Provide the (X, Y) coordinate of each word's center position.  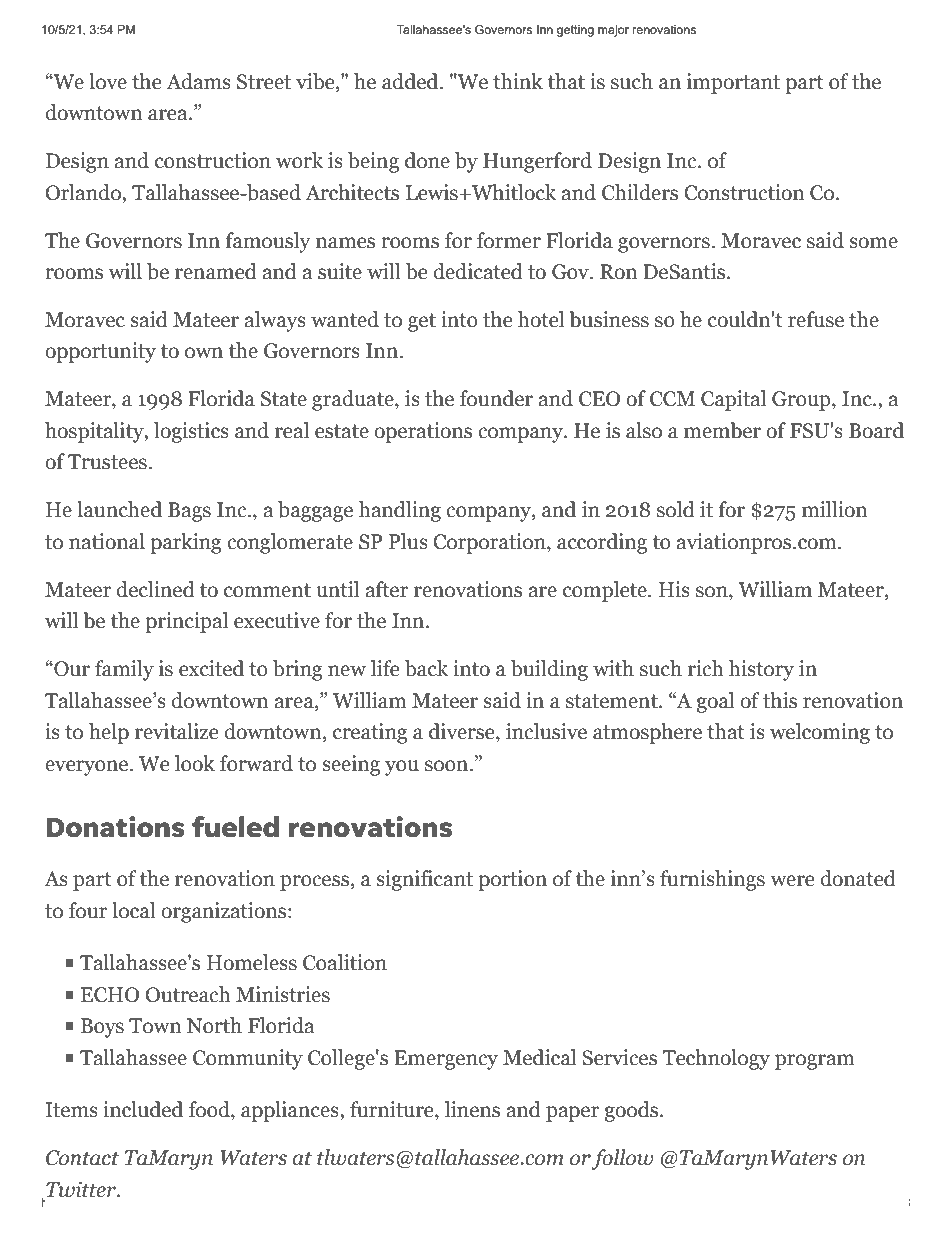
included (143, 1109)
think (518, 81)
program (815, 1062)
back (426, 668)
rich (706, 668)
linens (472, 1109)
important (733, 83)
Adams (198, 81)
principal (187, 622)
